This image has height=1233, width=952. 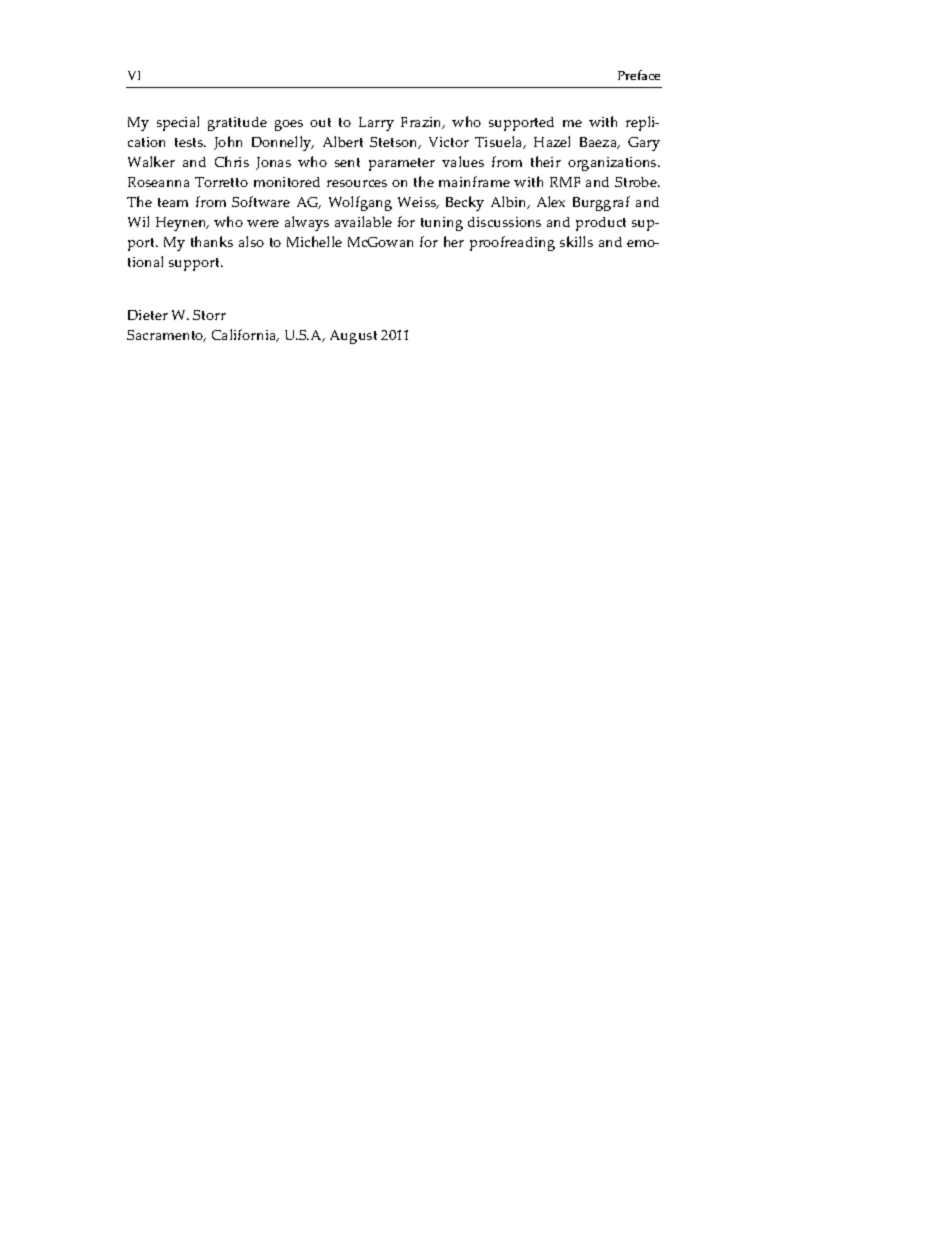 What do you see at coordinates (212, 241) in the image?
I see `thanks` at bounding box center [212, 241].
